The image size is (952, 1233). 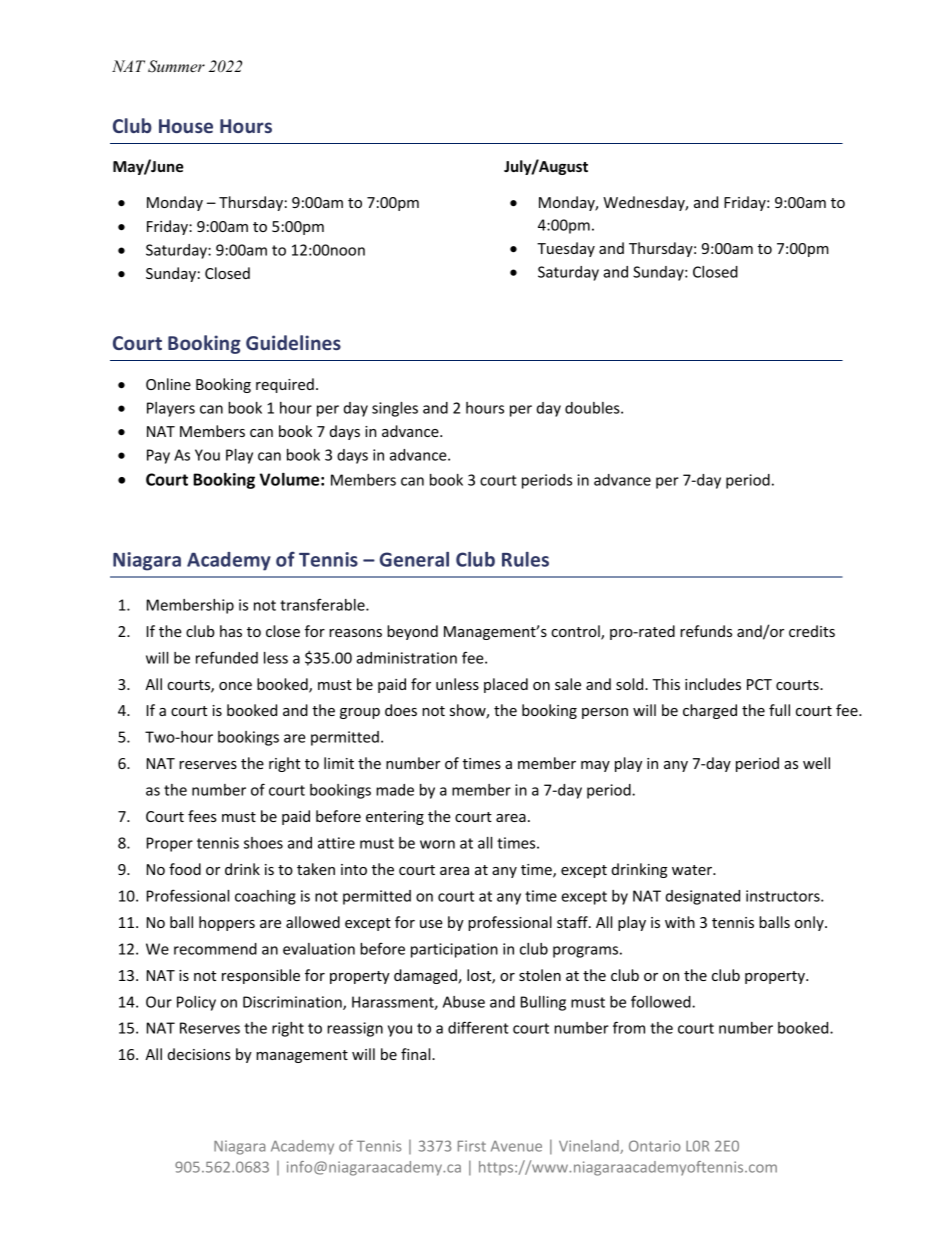 What do you see at coordinates (186, 126) in the page?
I see `House` at bounding box center [186, 126].
